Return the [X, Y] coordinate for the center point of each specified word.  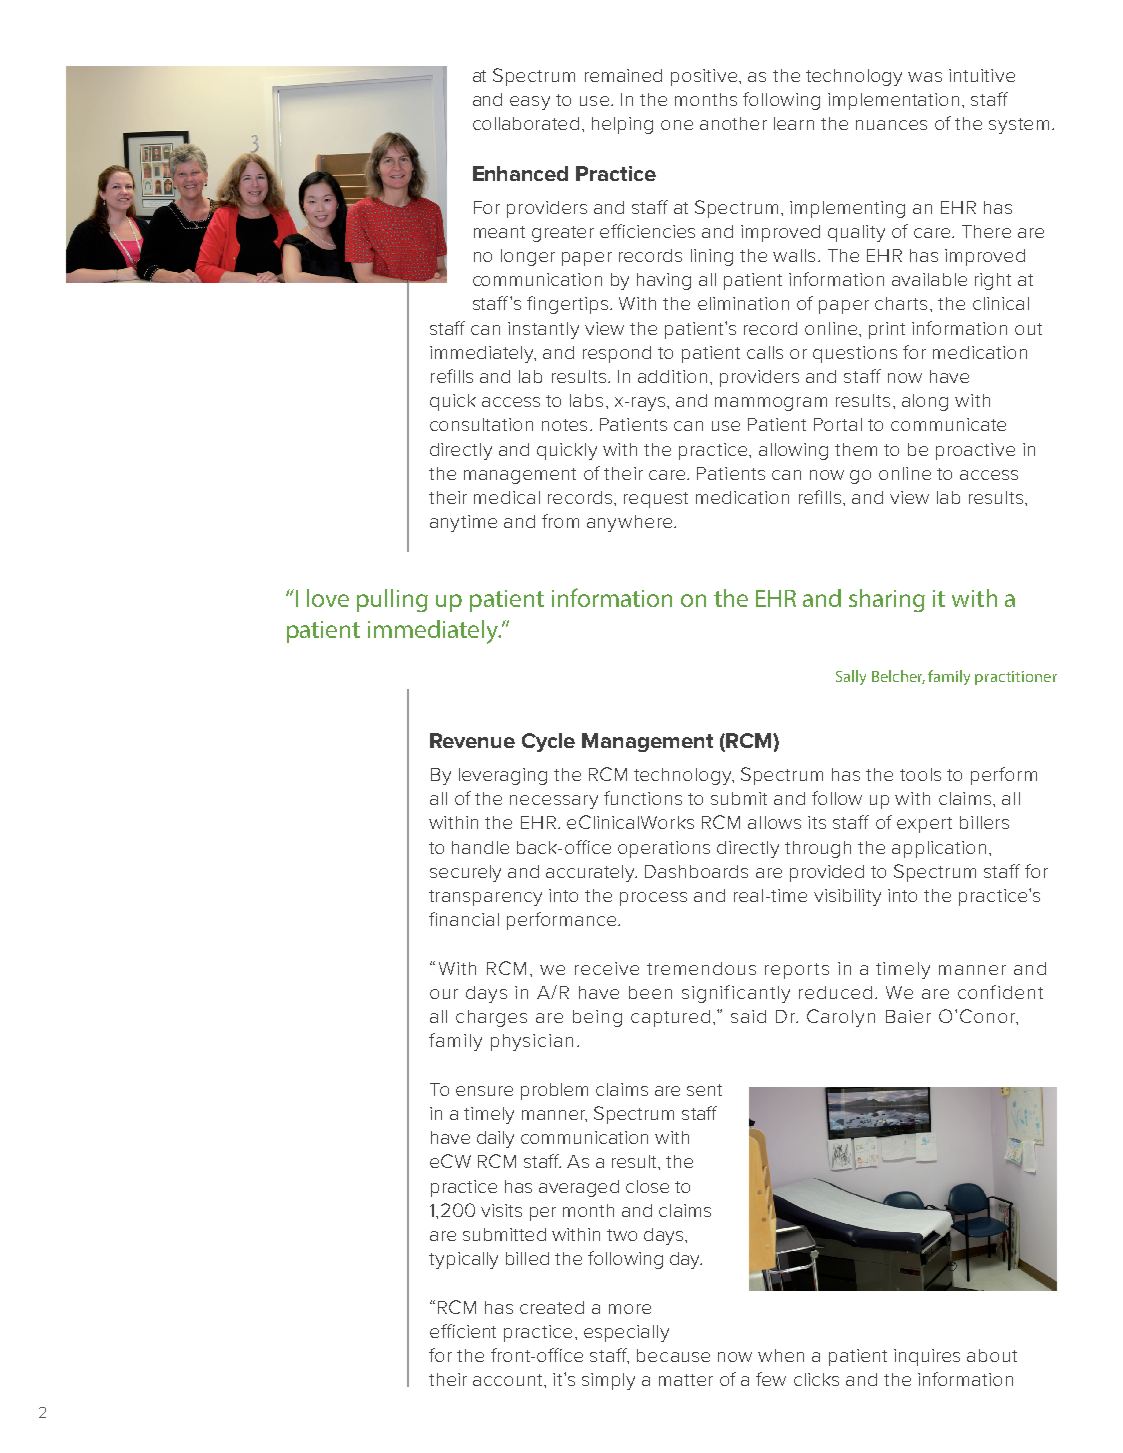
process [653, 899]
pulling [392, 600]
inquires [927, 1357]
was [925, 77]
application [939, 849]
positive [705, 77]
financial [464, 919]
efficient [463, 1331]
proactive [975, 451]
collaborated [526, 123]
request [656, 500]
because [673, 1355]
